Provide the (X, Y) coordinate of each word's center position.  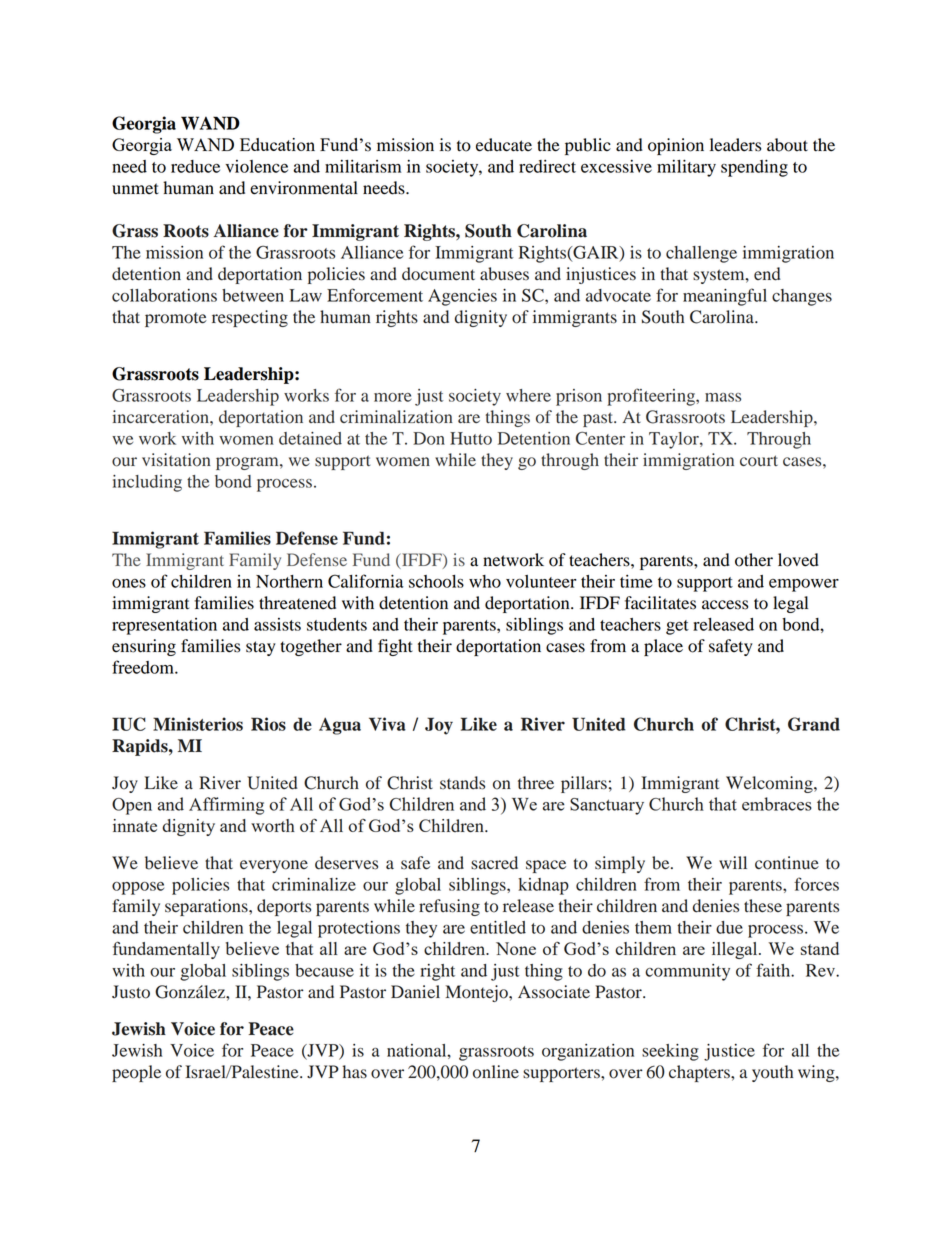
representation (164, 626)
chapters (700, 1073)
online (496, 1072)
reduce (195, 166)
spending (754, 168)
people (136, 1073)
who (485, 581)
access (725, 605)
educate (504, 145)
